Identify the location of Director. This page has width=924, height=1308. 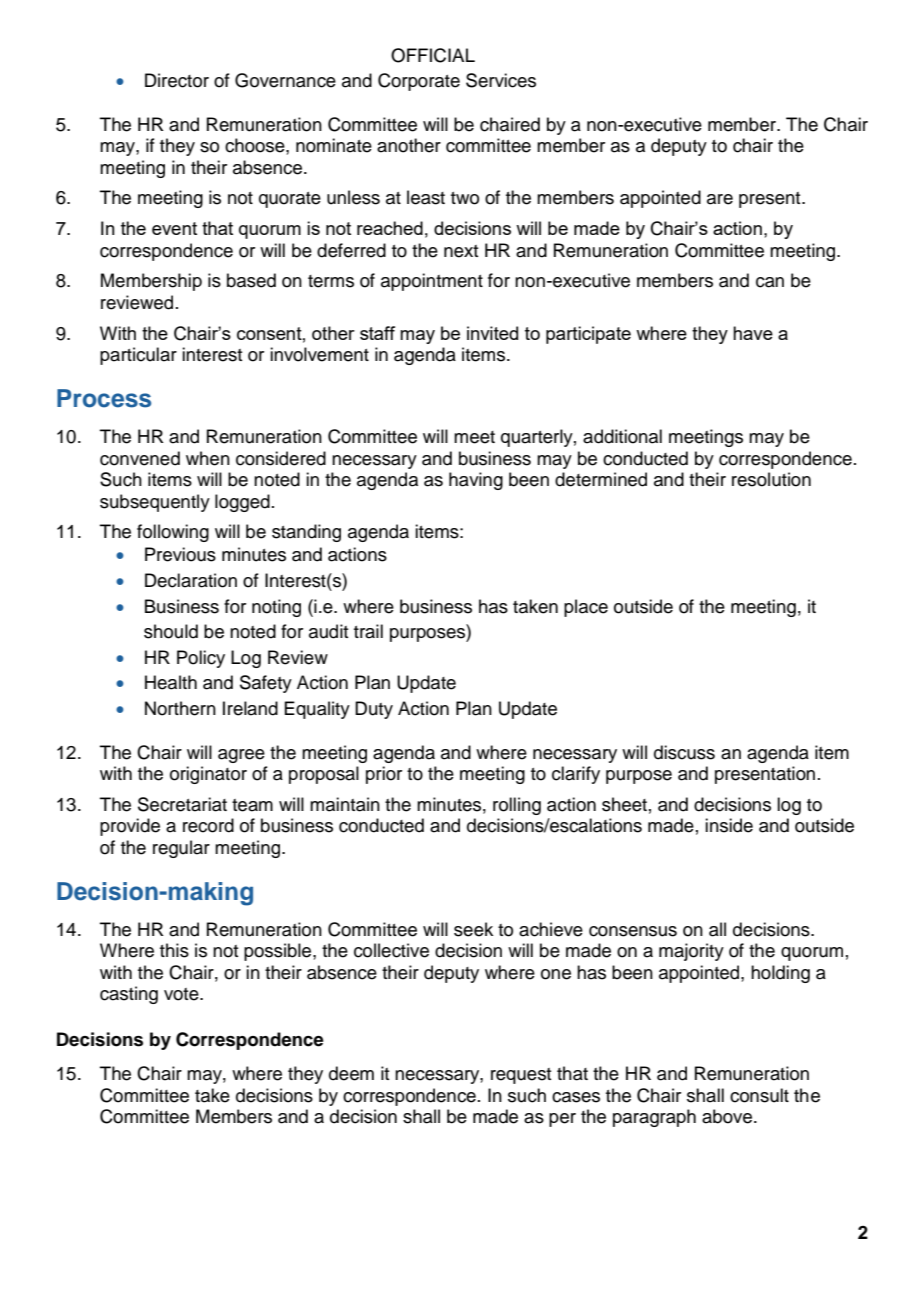
(177, 80).
